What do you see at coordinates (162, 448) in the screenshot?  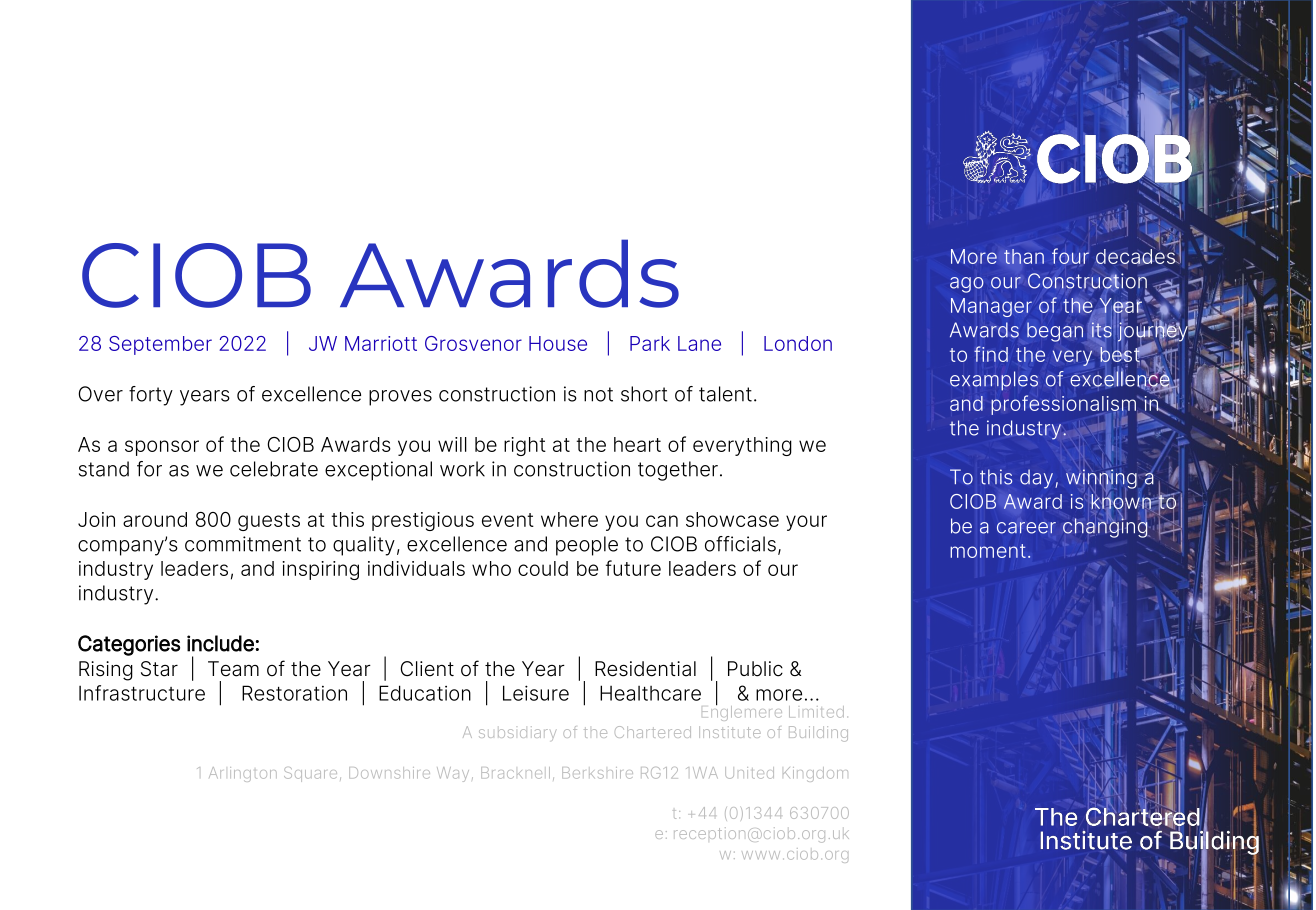 I see `sponsor` at bounding box center [162, 448].
